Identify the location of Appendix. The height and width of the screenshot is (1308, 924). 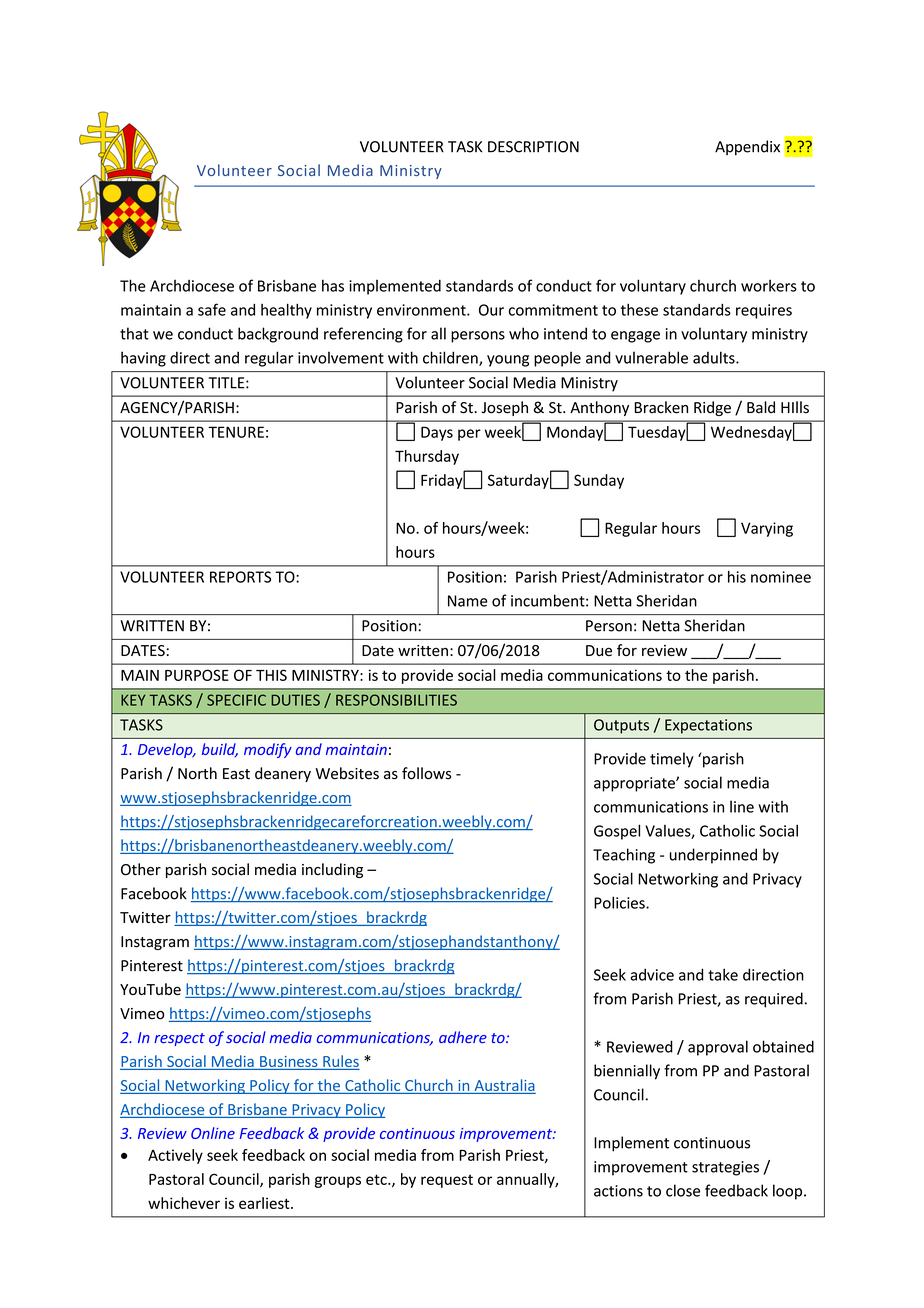
(747, 148).
